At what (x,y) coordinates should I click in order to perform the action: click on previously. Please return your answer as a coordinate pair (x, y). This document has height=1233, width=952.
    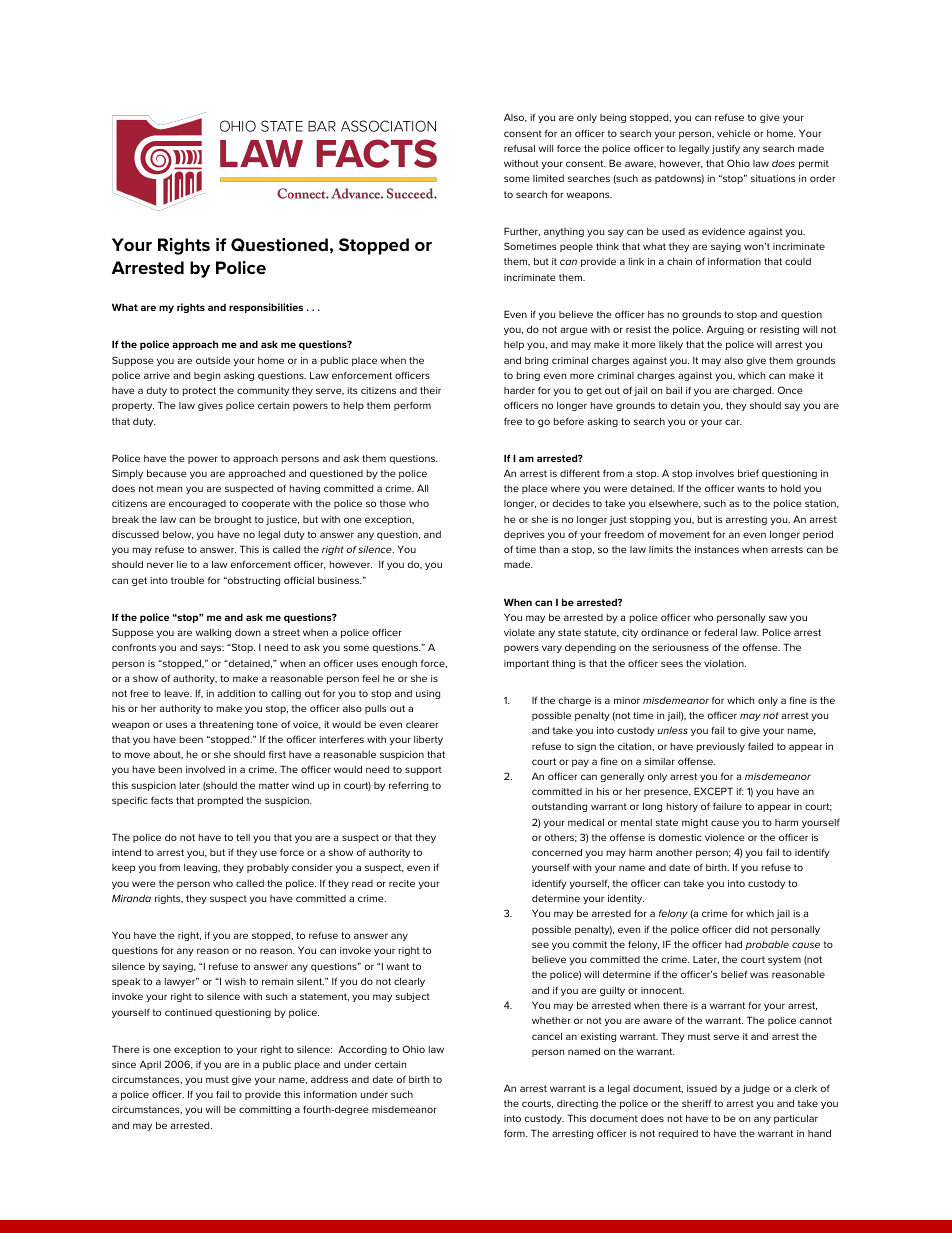
    Looking at the image, I should click on (721, 747).
